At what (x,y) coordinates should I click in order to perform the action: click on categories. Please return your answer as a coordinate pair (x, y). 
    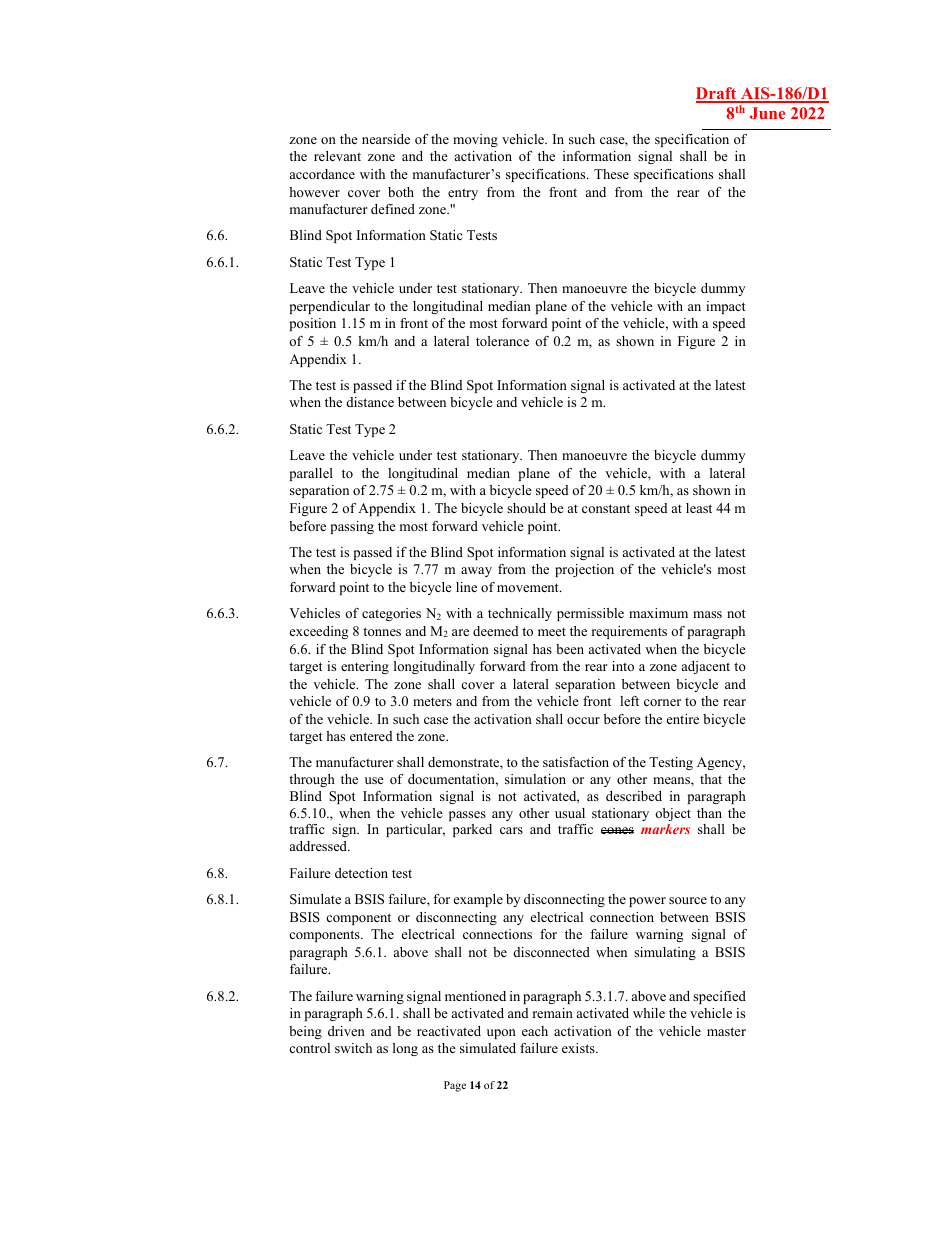
    Looking at the image, I should click on (391, 614).
